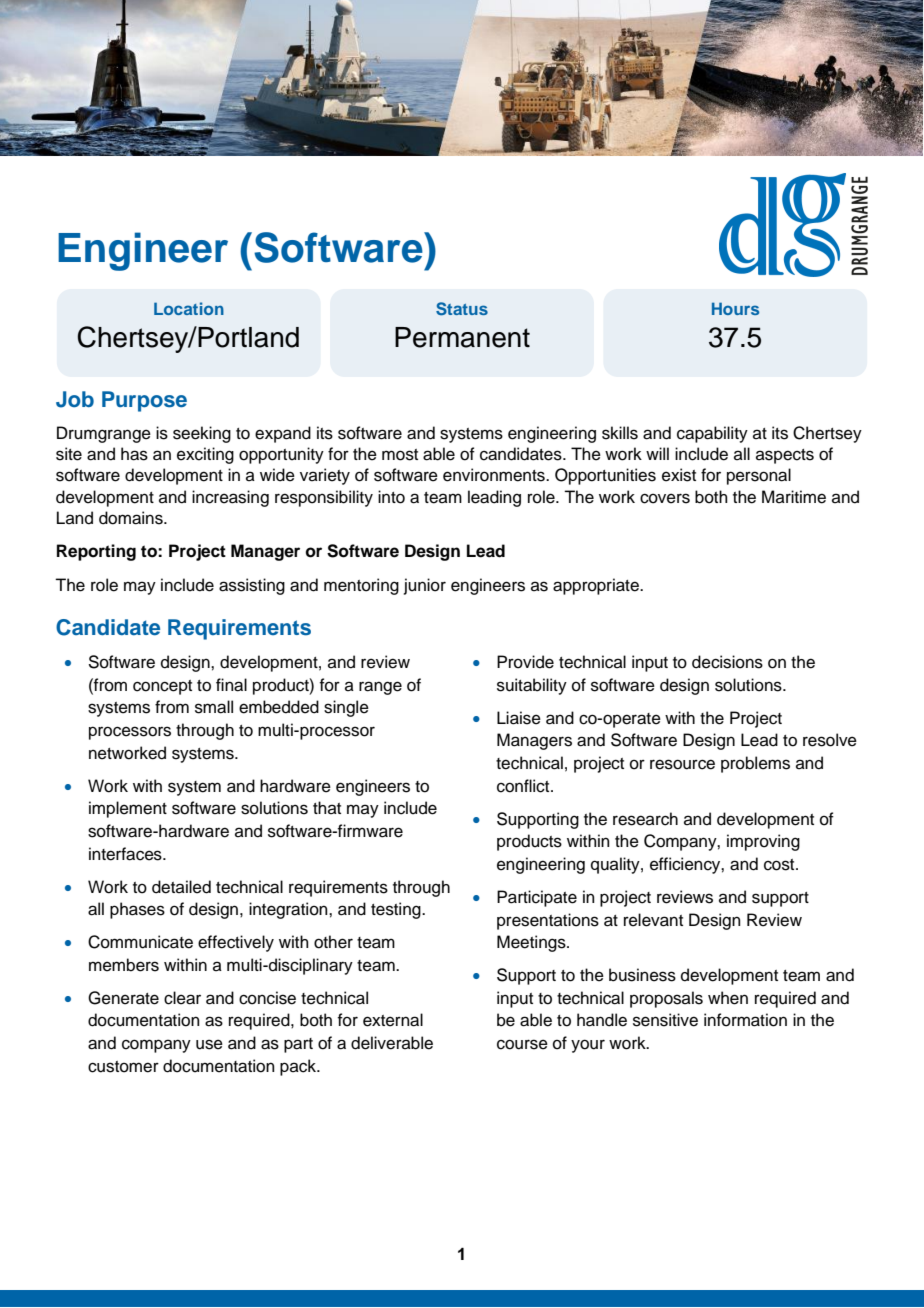 Image resolution: width=924 pixels, height=1308 pixels. I want to click on concept, so click(162, 687).
